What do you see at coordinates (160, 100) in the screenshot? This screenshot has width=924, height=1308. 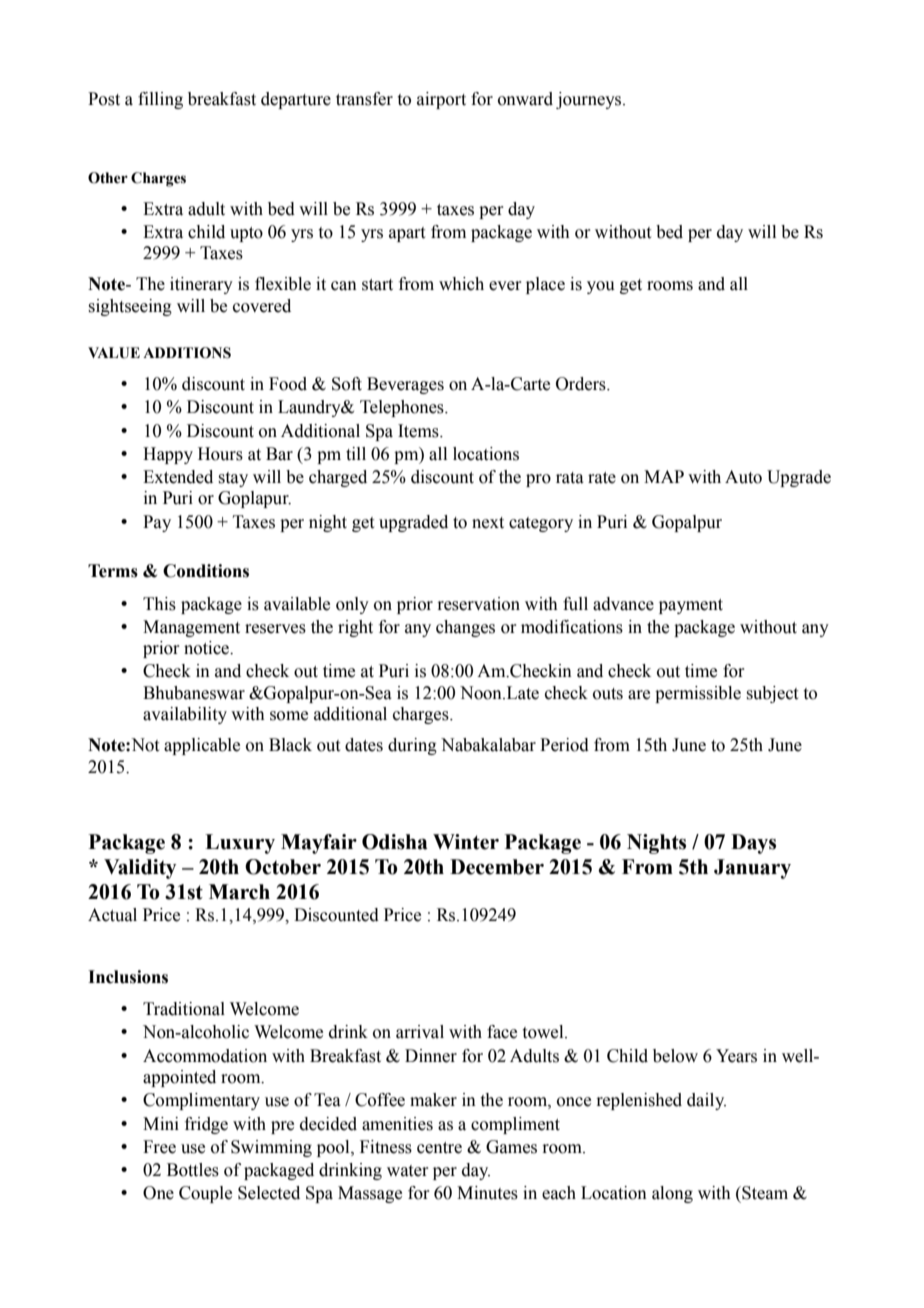 I see `filling` at bounding box center [160, 100].
